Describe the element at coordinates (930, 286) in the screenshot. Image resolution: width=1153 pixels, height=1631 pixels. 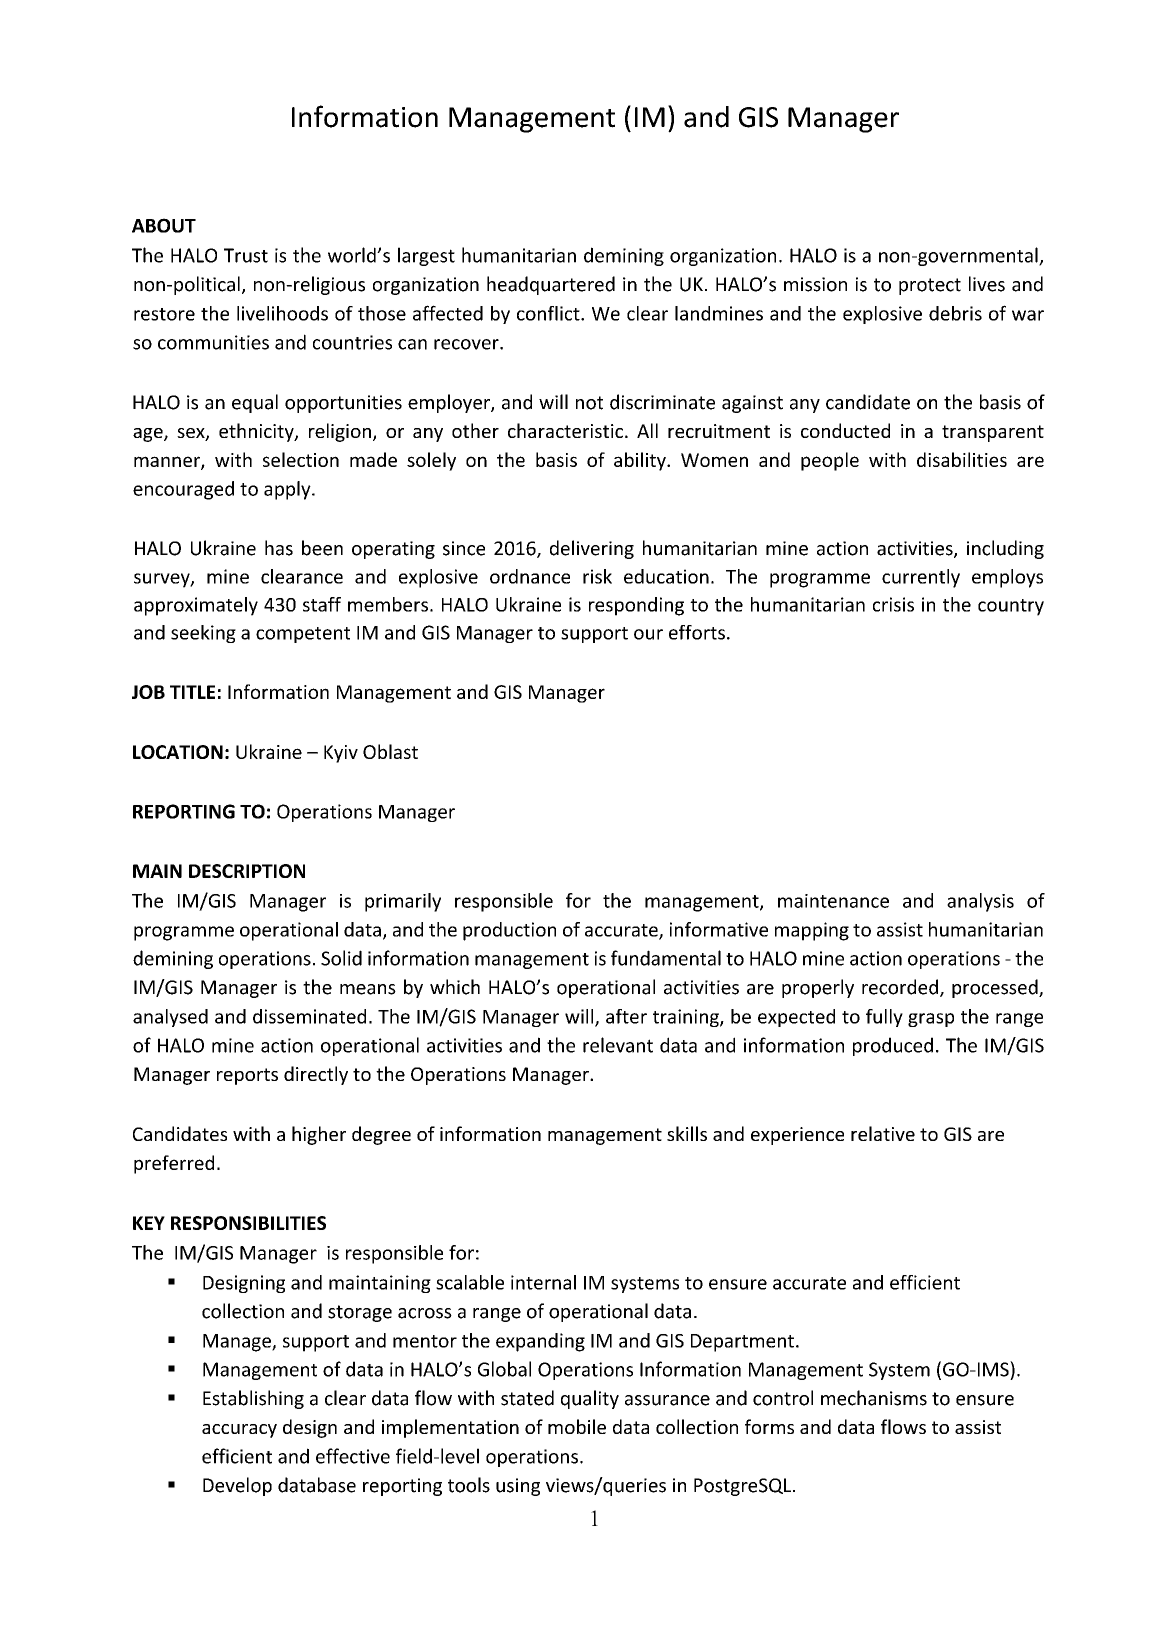
I see `protect` at that location.
